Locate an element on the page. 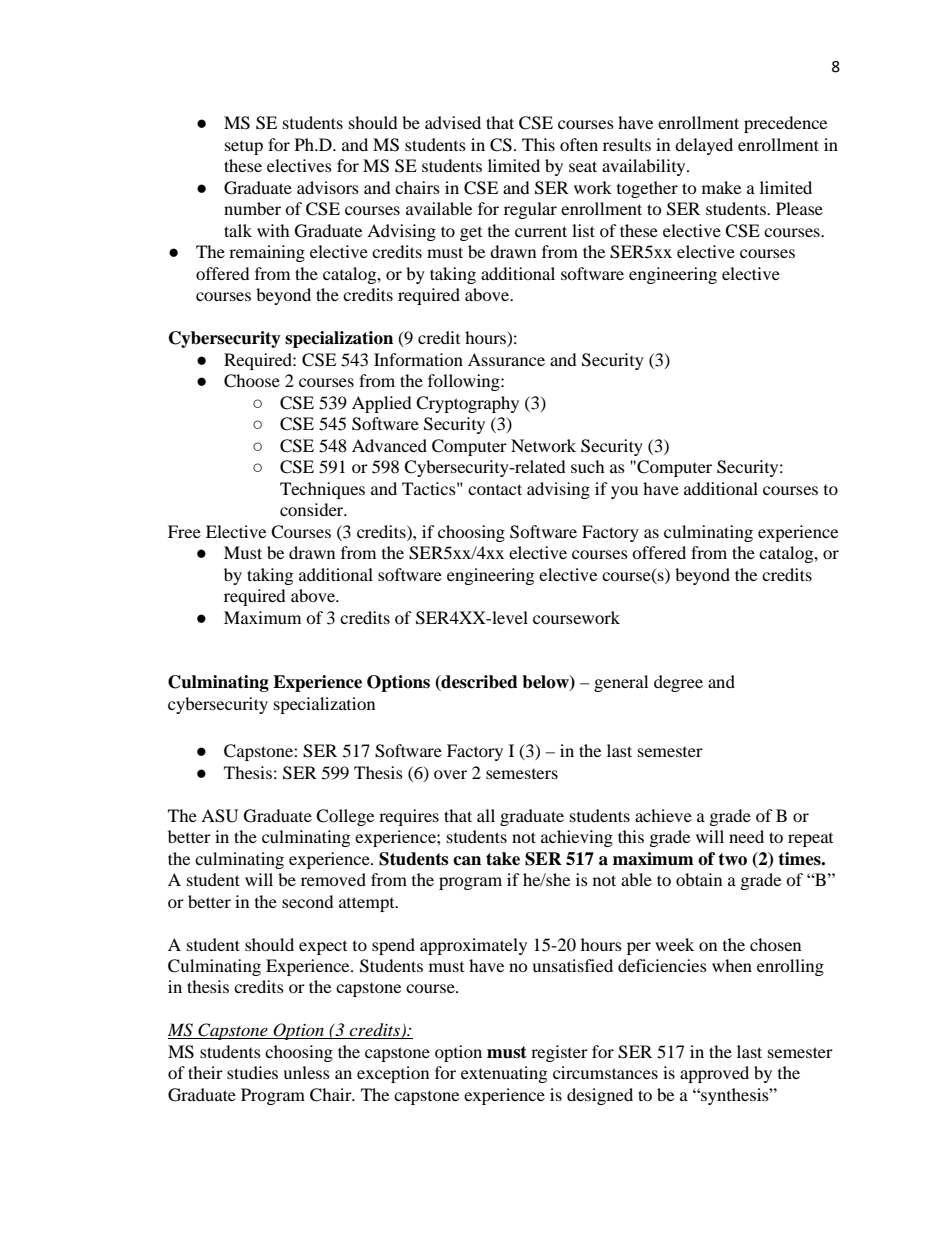 The width and height of the image is (952, 1233). extenuating is located at coordinates (504, 1074).
